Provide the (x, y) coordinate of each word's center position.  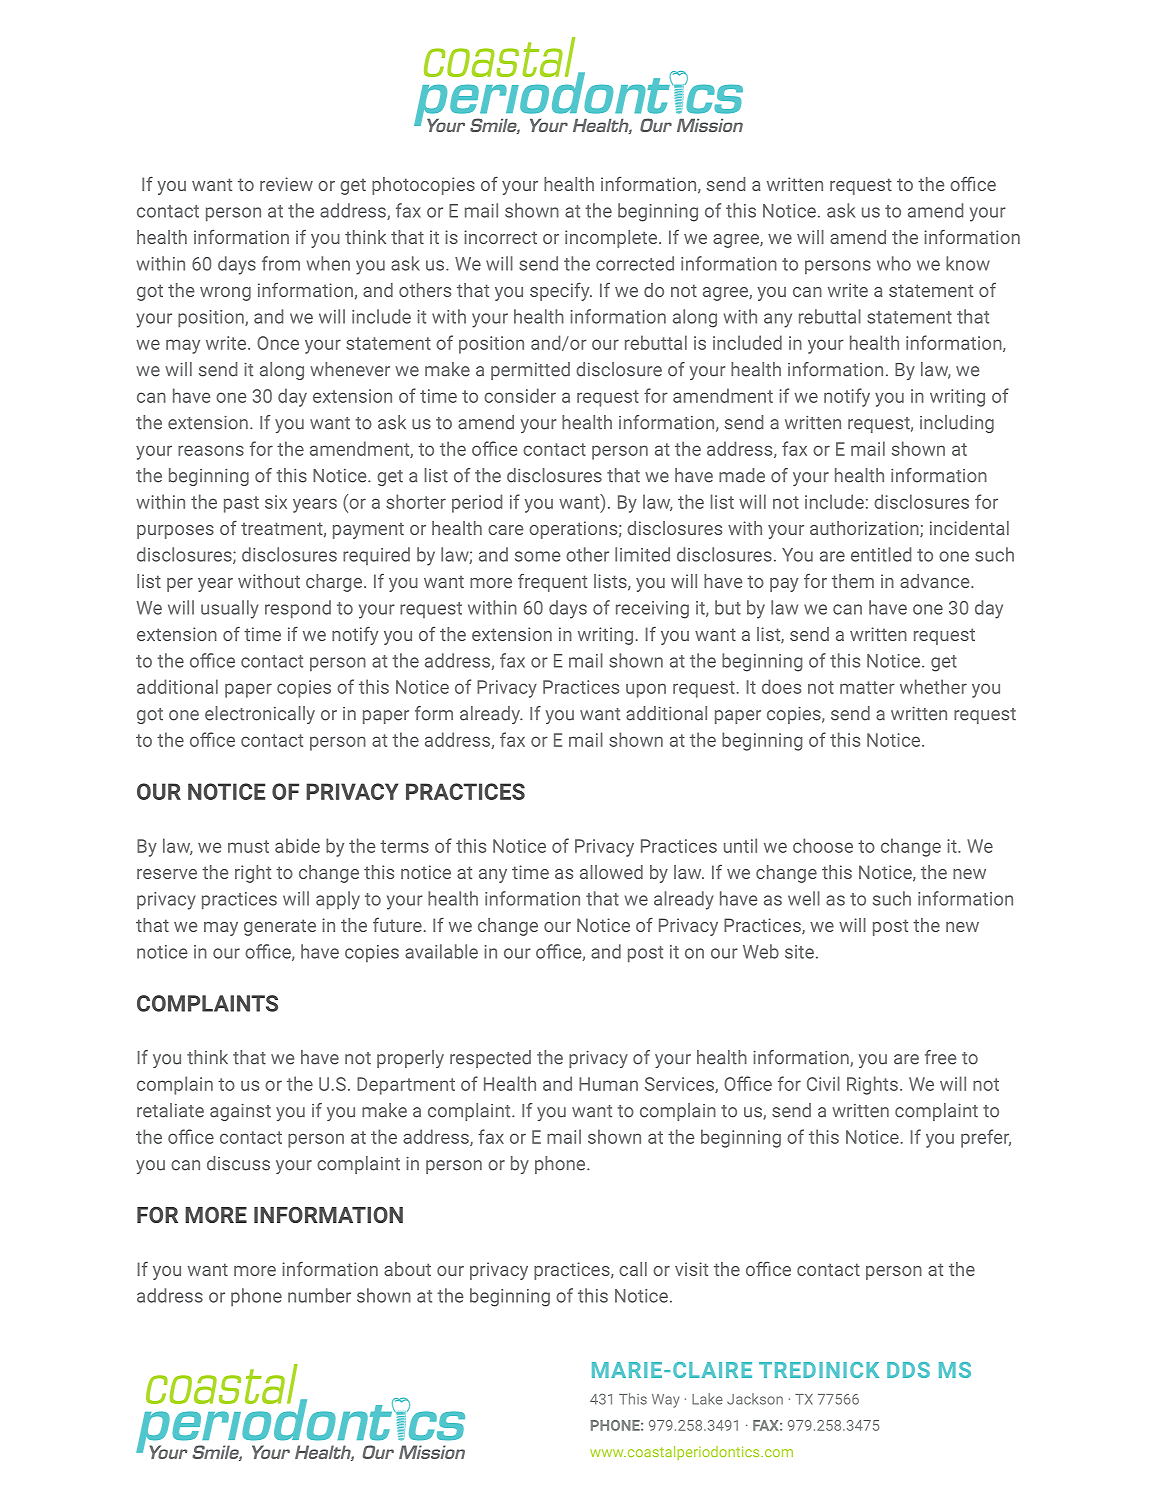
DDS (908, 1370)
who (894, 263)
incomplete (612, 239)
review (286, 184)
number (319, 1295)
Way (665, 1401)
